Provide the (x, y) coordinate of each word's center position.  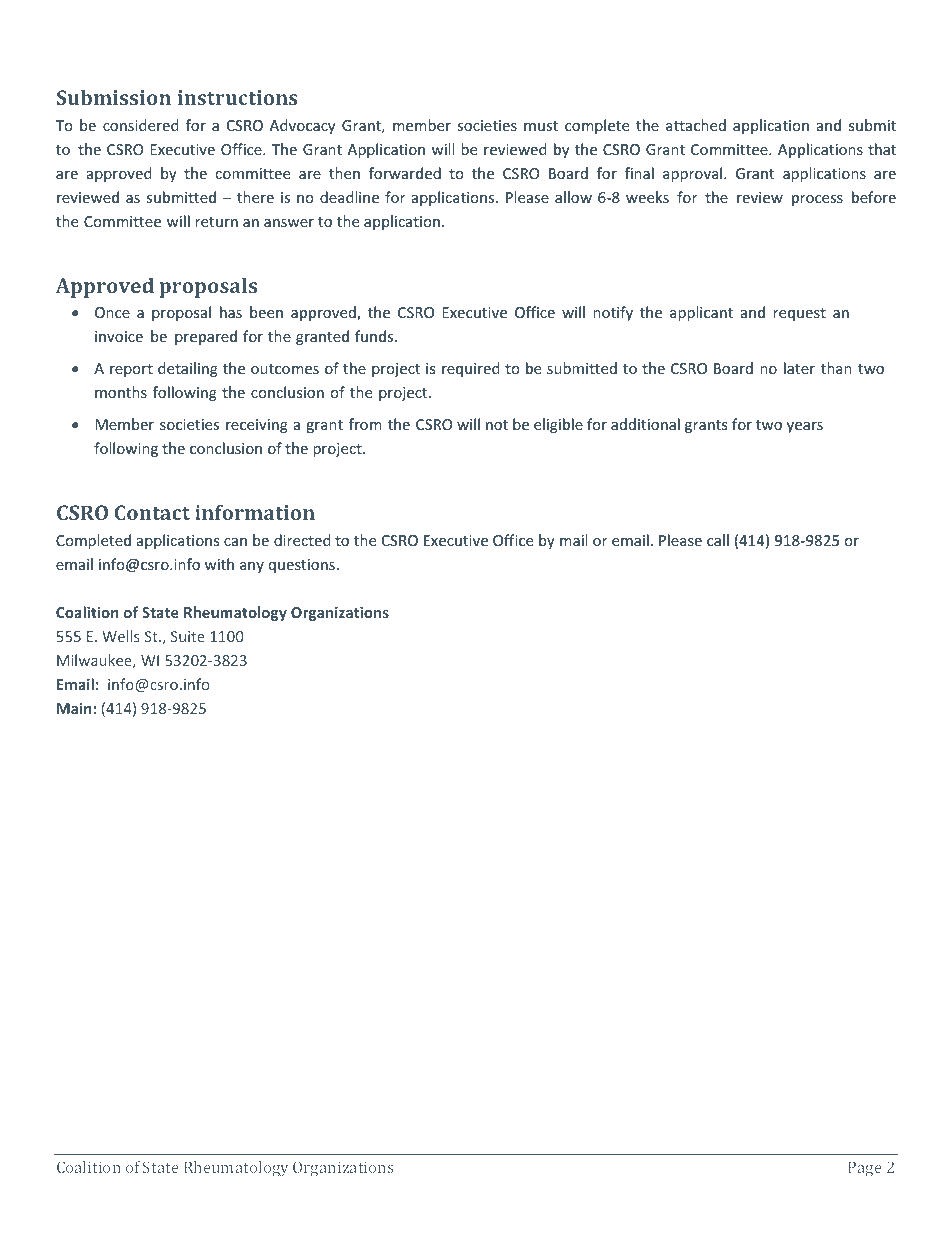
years (805, 427)
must (541, 126)
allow (573, 197)
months (121, 392)
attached (696, 125)
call (718, 540)
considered (141, 125)
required (471, 369)
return (216, 222)
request (799, 314)
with (219, 564)
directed (302, 540)
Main (74, 708)
